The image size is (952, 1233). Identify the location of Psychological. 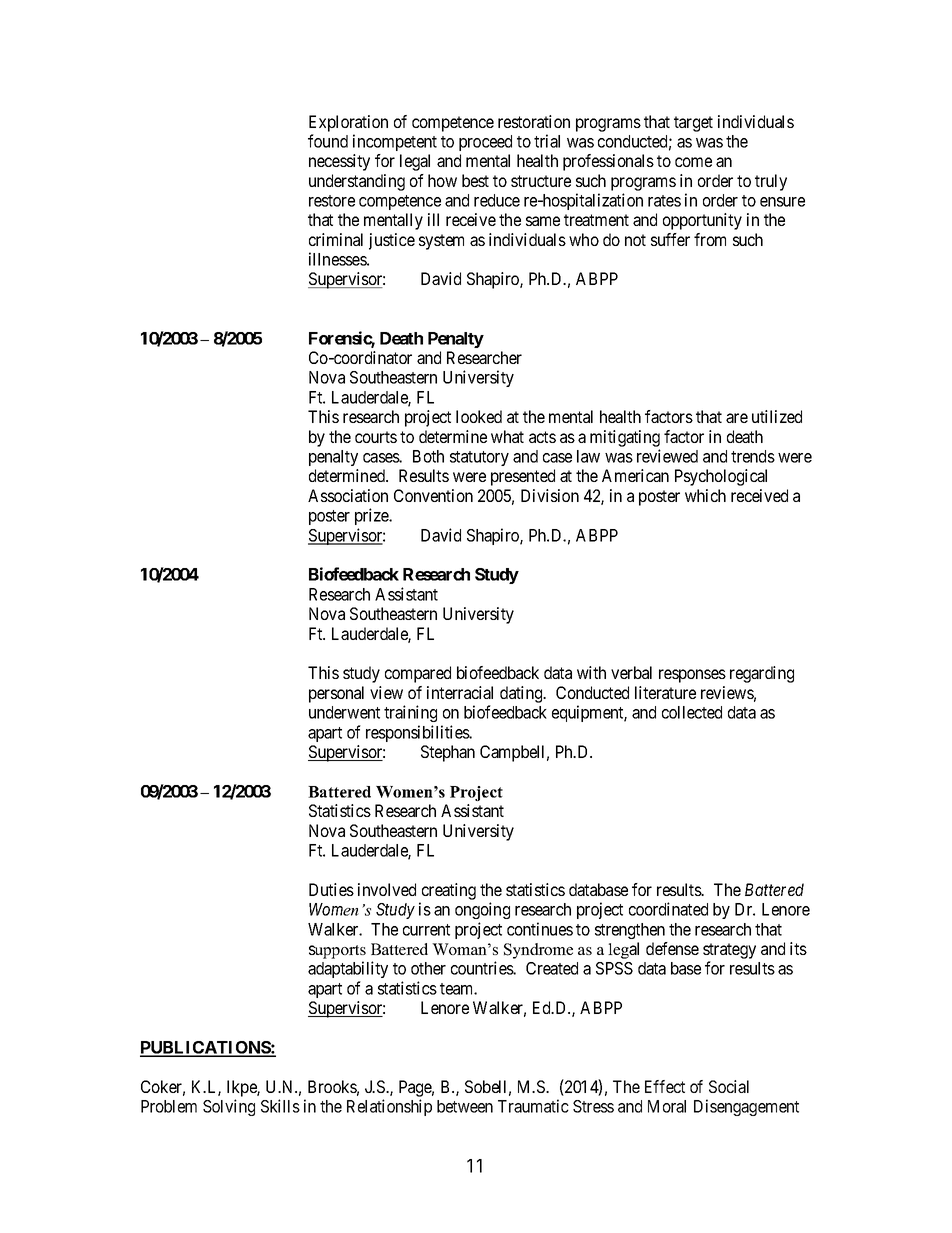
(721, 477).
